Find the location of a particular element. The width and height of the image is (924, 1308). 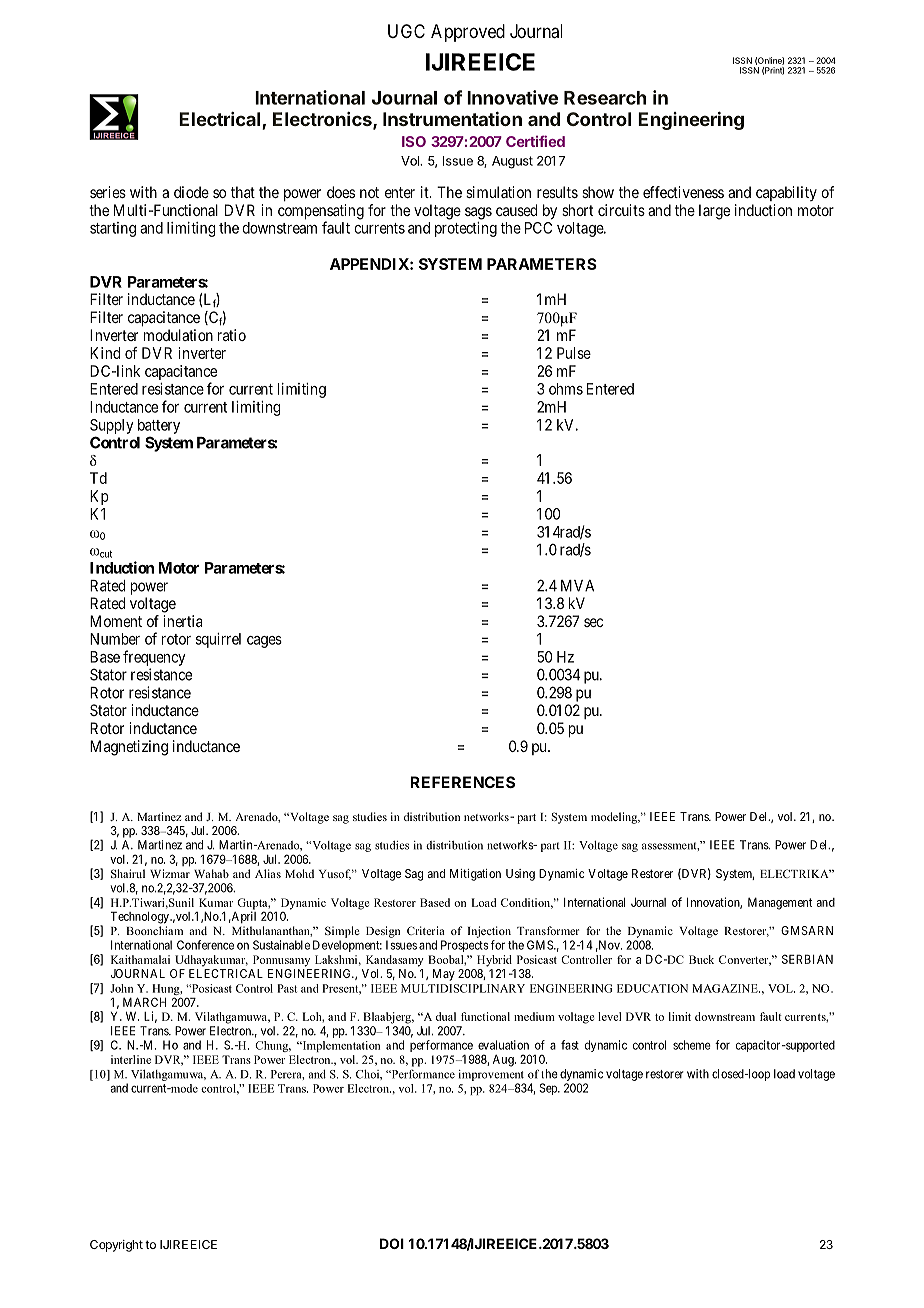

Management is located at coordinates (780, 903).
